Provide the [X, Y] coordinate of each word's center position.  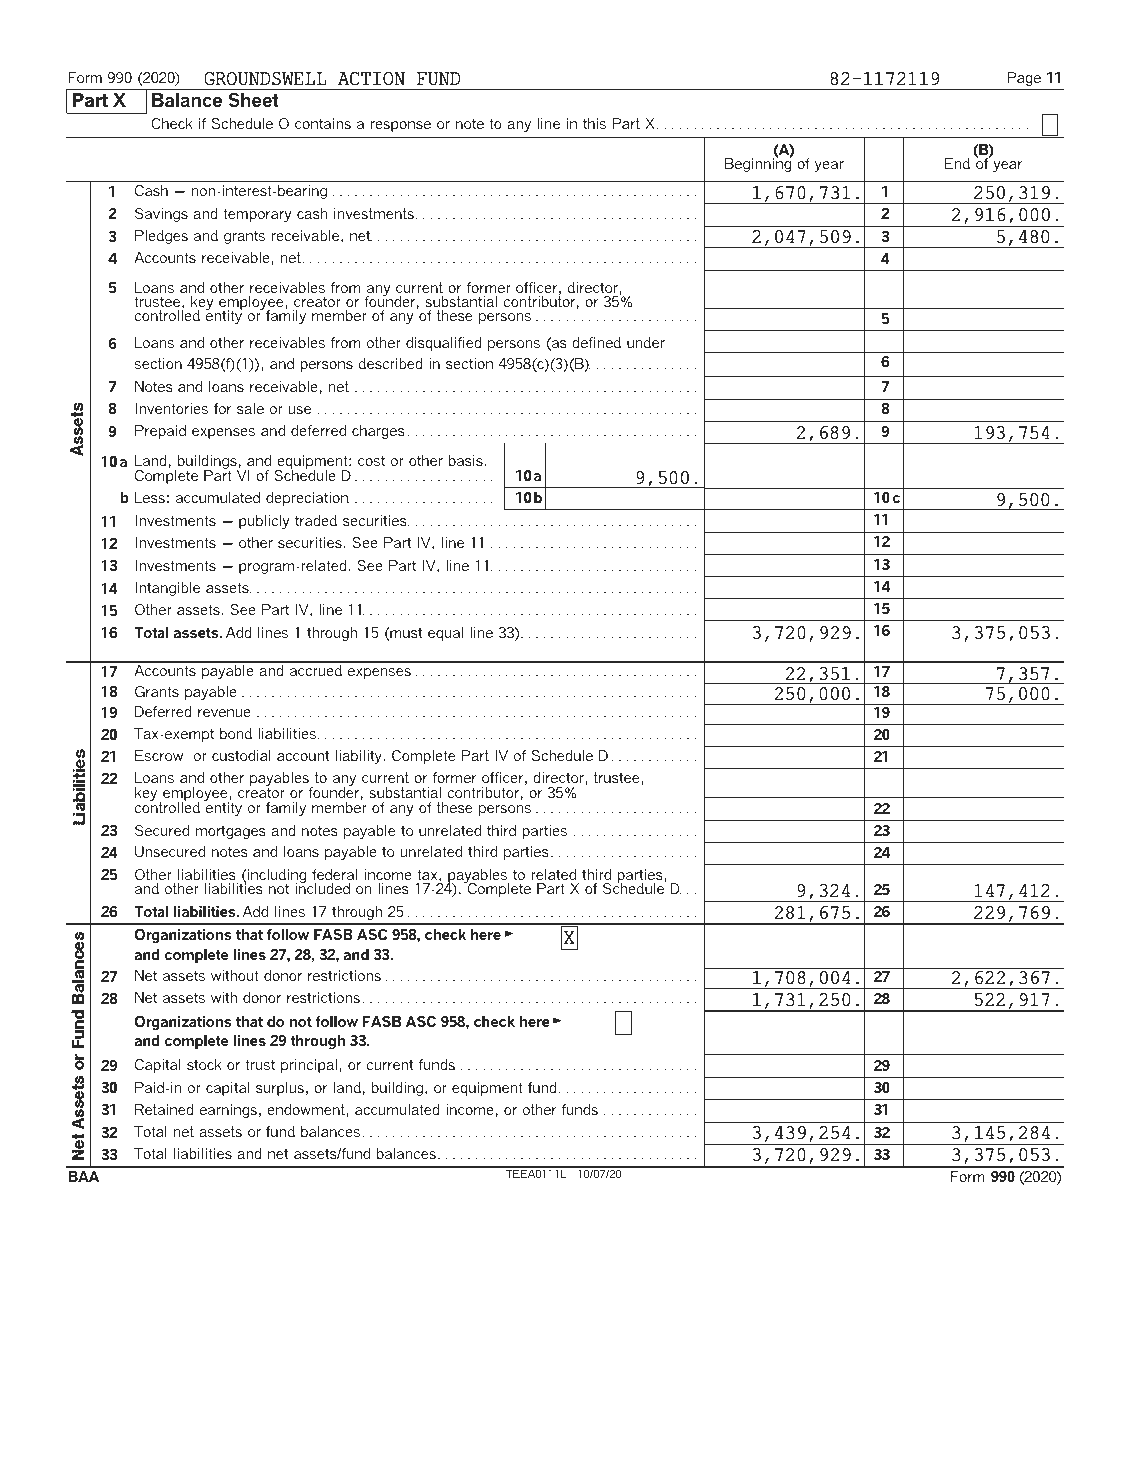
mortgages [231, 832]
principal [309, 1066]
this [594, 123]
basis [466, 460]
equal [445, 634]
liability [360, 757]
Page [1024, 79]
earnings [228, 1111]
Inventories [172, 408]
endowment [307, 1109]
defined [596, 342]
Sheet [254, 100]
